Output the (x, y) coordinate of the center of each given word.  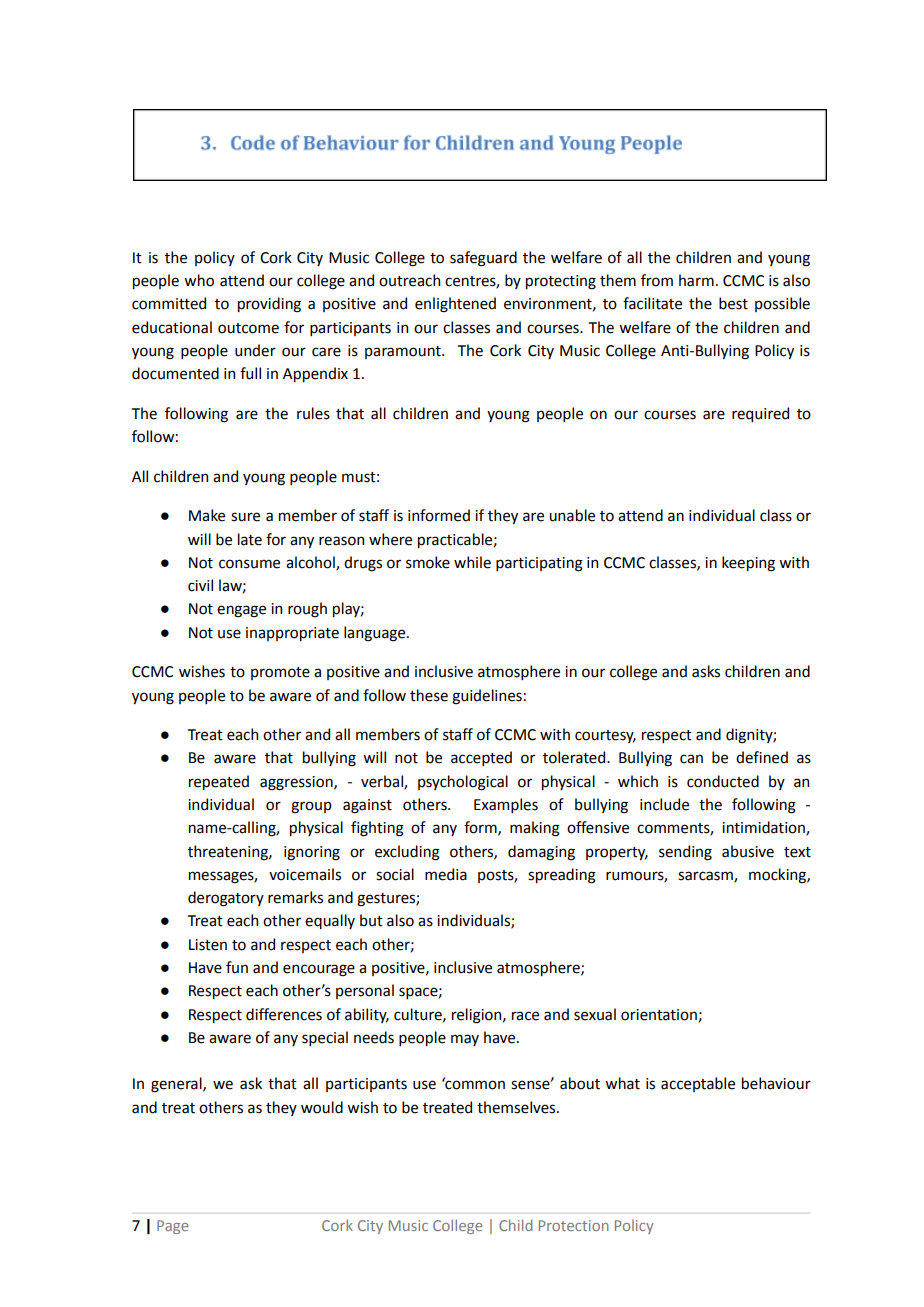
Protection (574, 1225)
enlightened (455, 305)
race (525, 1016)
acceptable (698, 1084)
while (472, 562)
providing (269, 305)
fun (237, 967)
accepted (481, 758)
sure (245, 517)
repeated (219, 782)
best (733, 303)
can (691, 759)
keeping (748, 564)
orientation (659, 1015)
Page (172, 1227)
